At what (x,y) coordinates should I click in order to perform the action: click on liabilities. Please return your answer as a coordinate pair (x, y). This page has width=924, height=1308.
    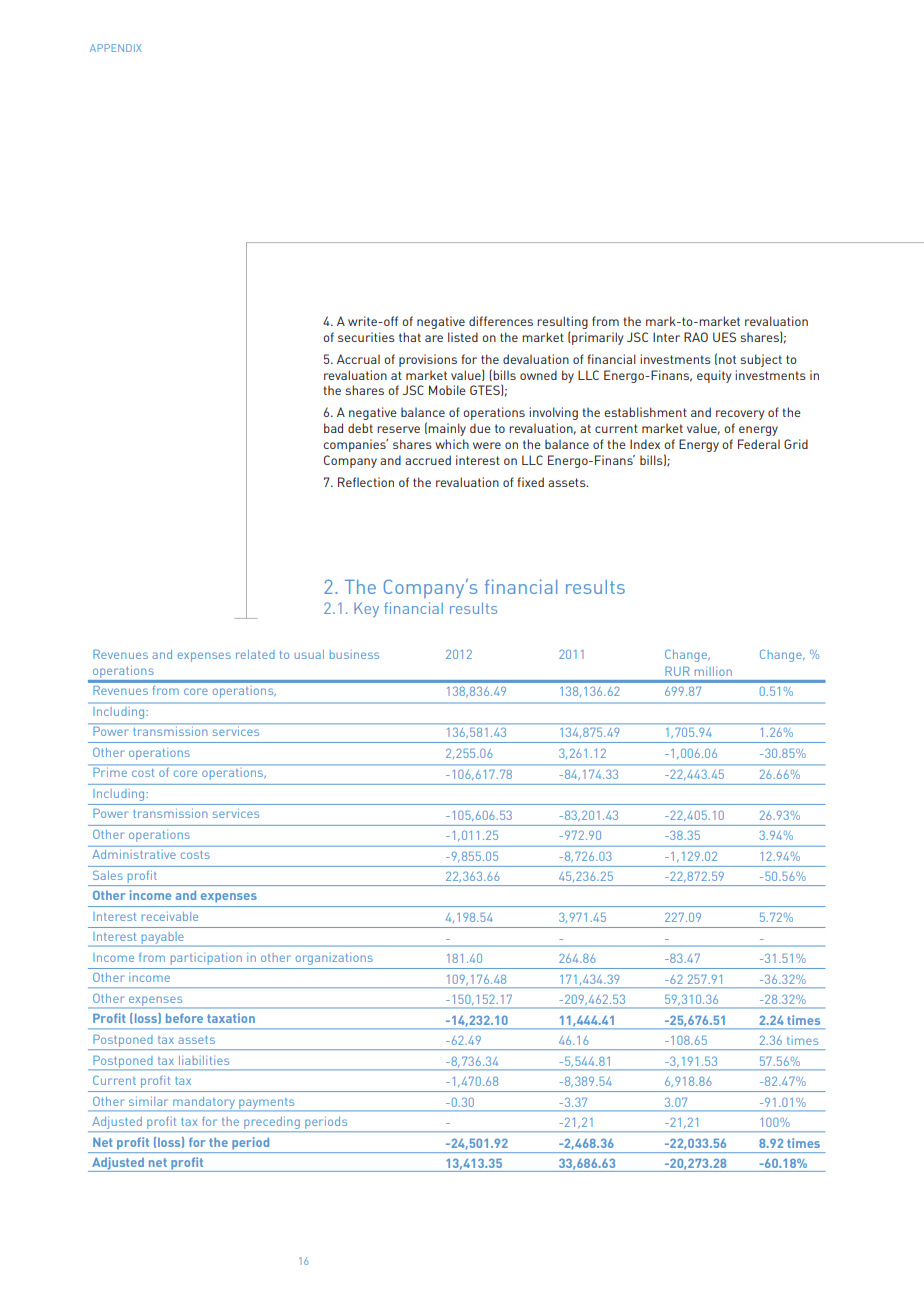
    Looking at the image, I should click on (204, 1060).
